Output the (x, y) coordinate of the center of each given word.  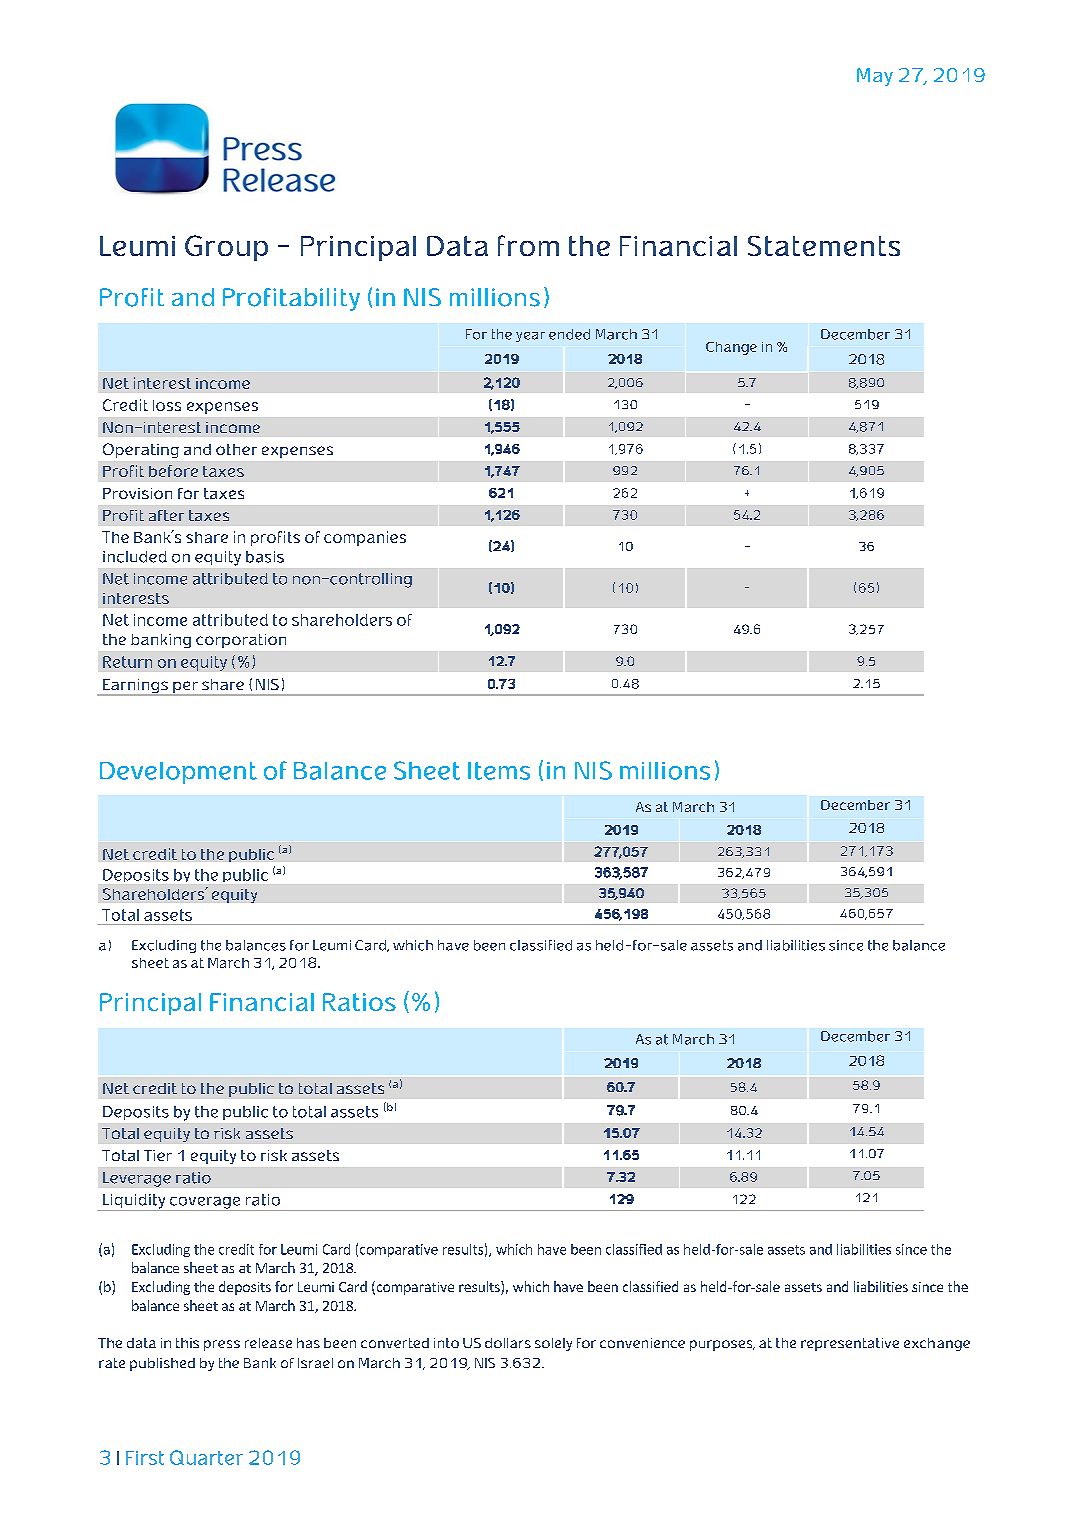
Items (499, 771)
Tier (158, 1155)
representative (850, 1344)
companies (365, 538)
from (528, 245)
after (166, 515)
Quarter (206, 1457)
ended (569, 334)
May (875, 77)
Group (226, 248)
